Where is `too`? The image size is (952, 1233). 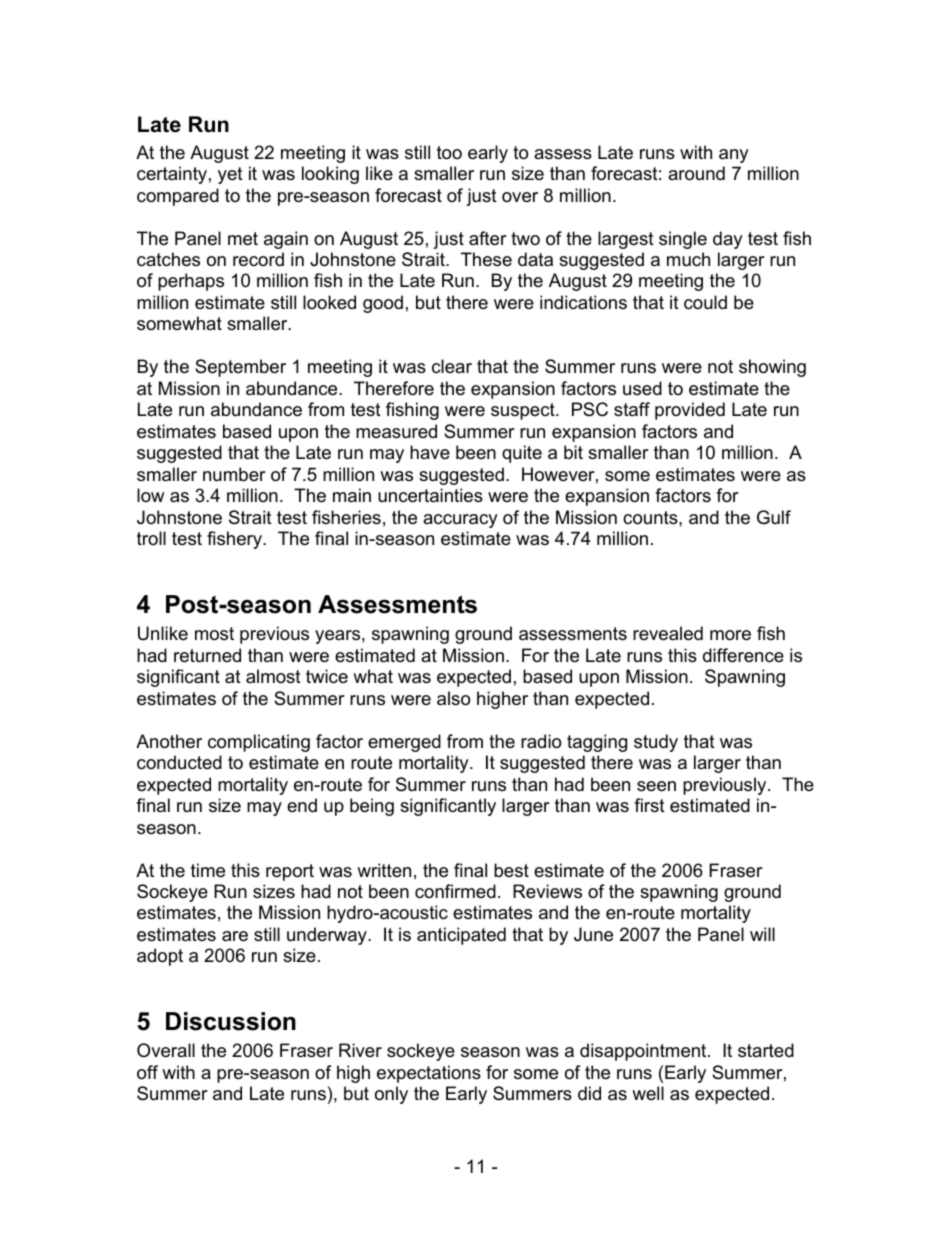
too is located at coordinates (449, 153).
